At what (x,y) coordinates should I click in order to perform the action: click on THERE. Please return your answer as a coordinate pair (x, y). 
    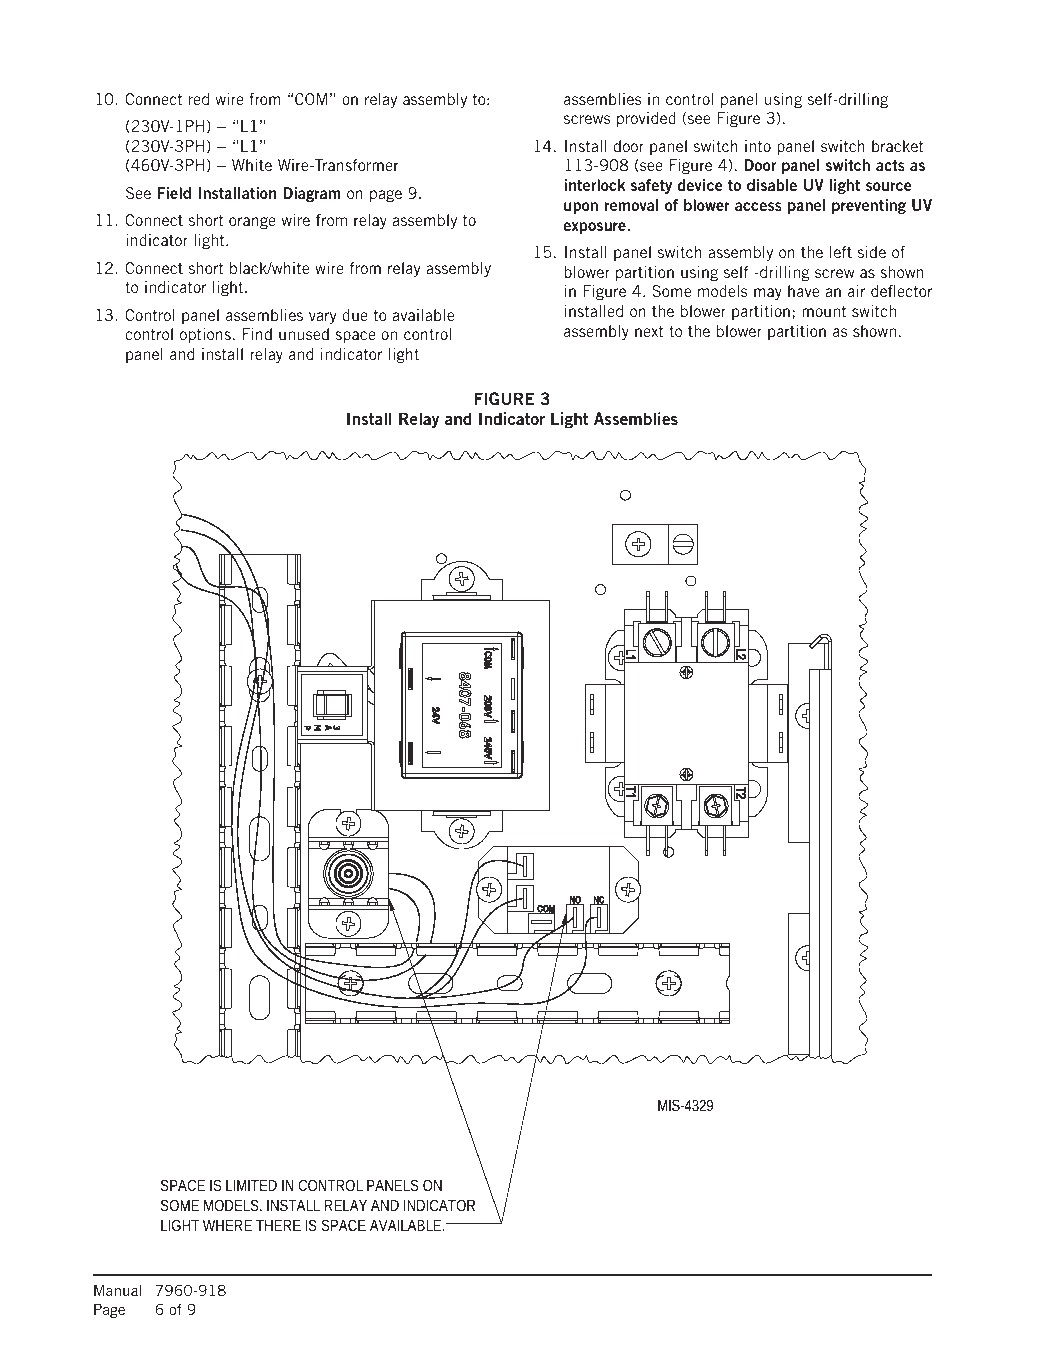
    Looking at the image, I should click on (278, 1225).
